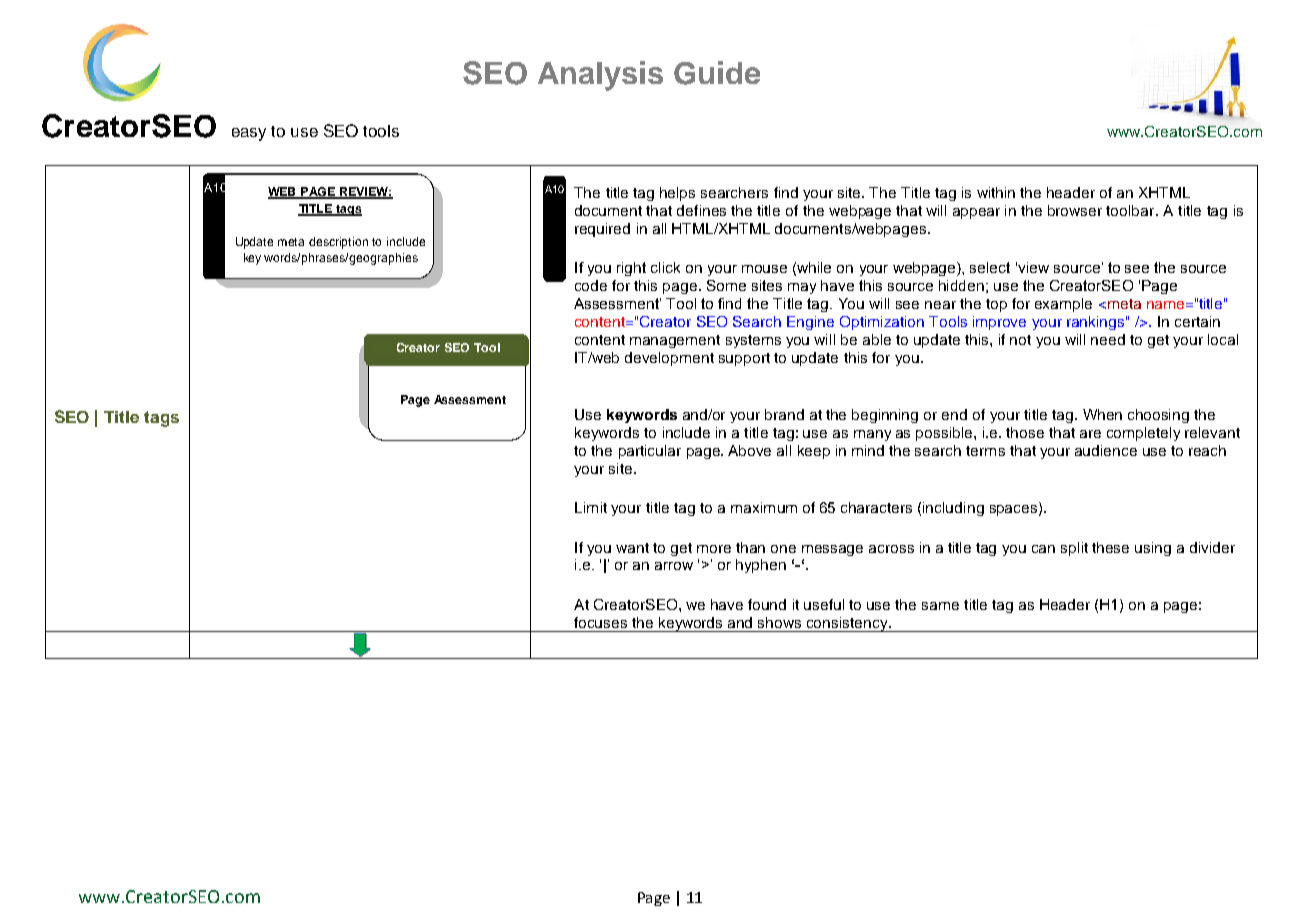 This screenshot has height=924, width=1308. Describe the element at coordinates (996, 192) in the screenshot. I see `within` at that location.
